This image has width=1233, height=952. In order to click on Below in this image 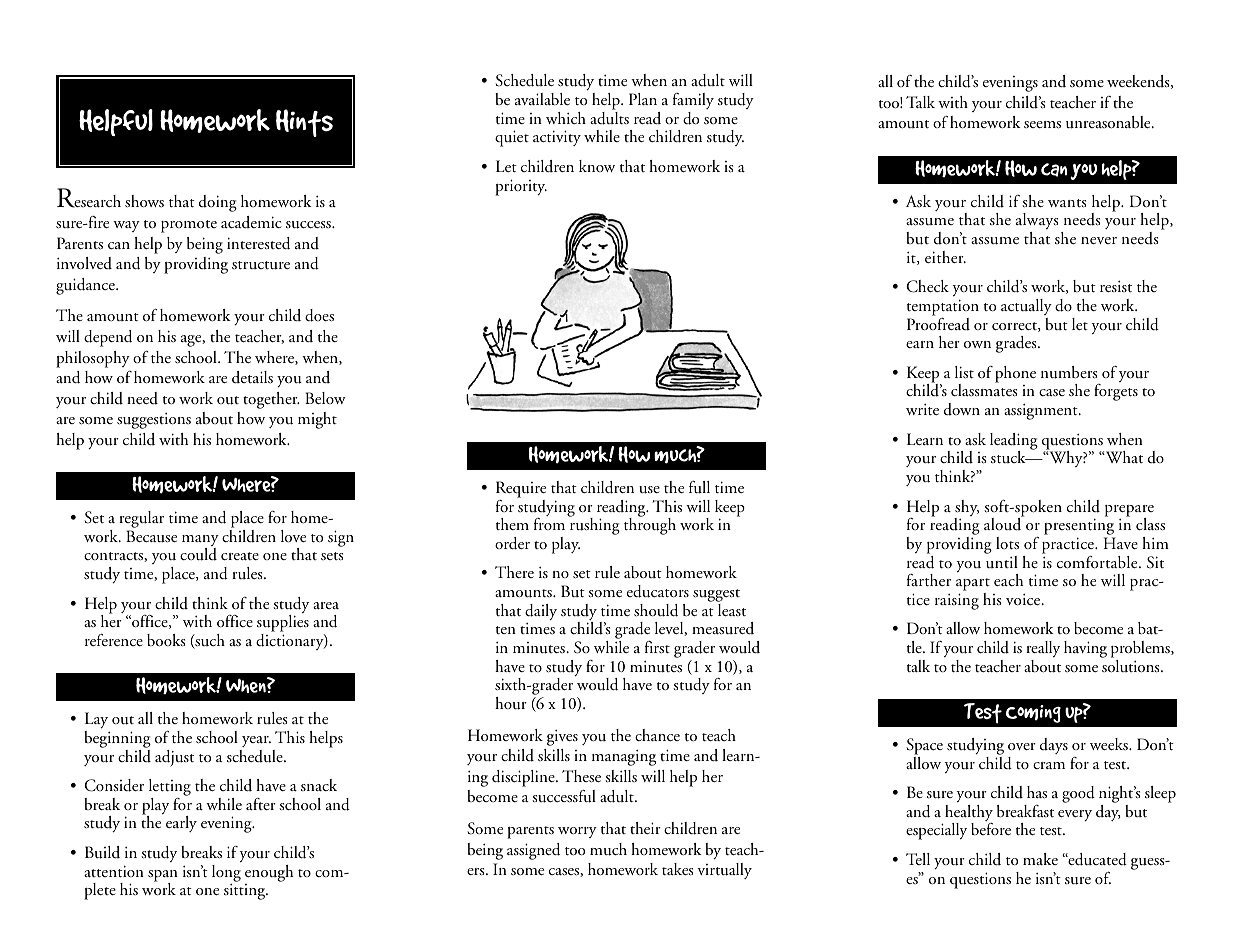, I will do `click(325, 398)`.
